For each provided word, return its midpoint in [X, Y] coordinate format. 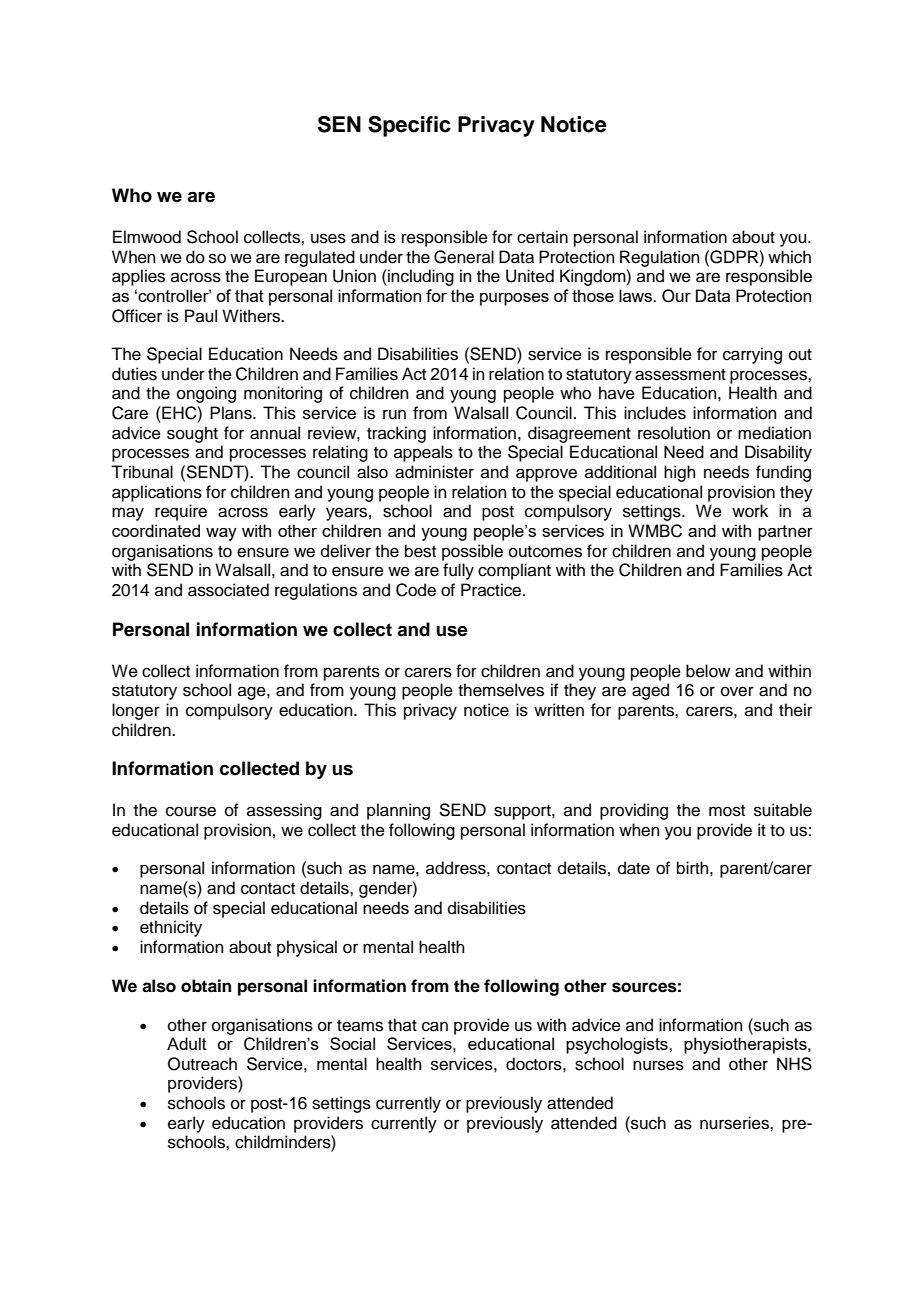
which [789, 257]
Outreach [202, 1064]
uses [328, 238]
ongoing [206, 394]
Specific [409, 126]
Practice [492, 590]
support [523, 812]
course [191, 811]
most [727, 811]
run [394, 414]
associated [228, 590]
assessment [680, 375]
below [708, 671]
